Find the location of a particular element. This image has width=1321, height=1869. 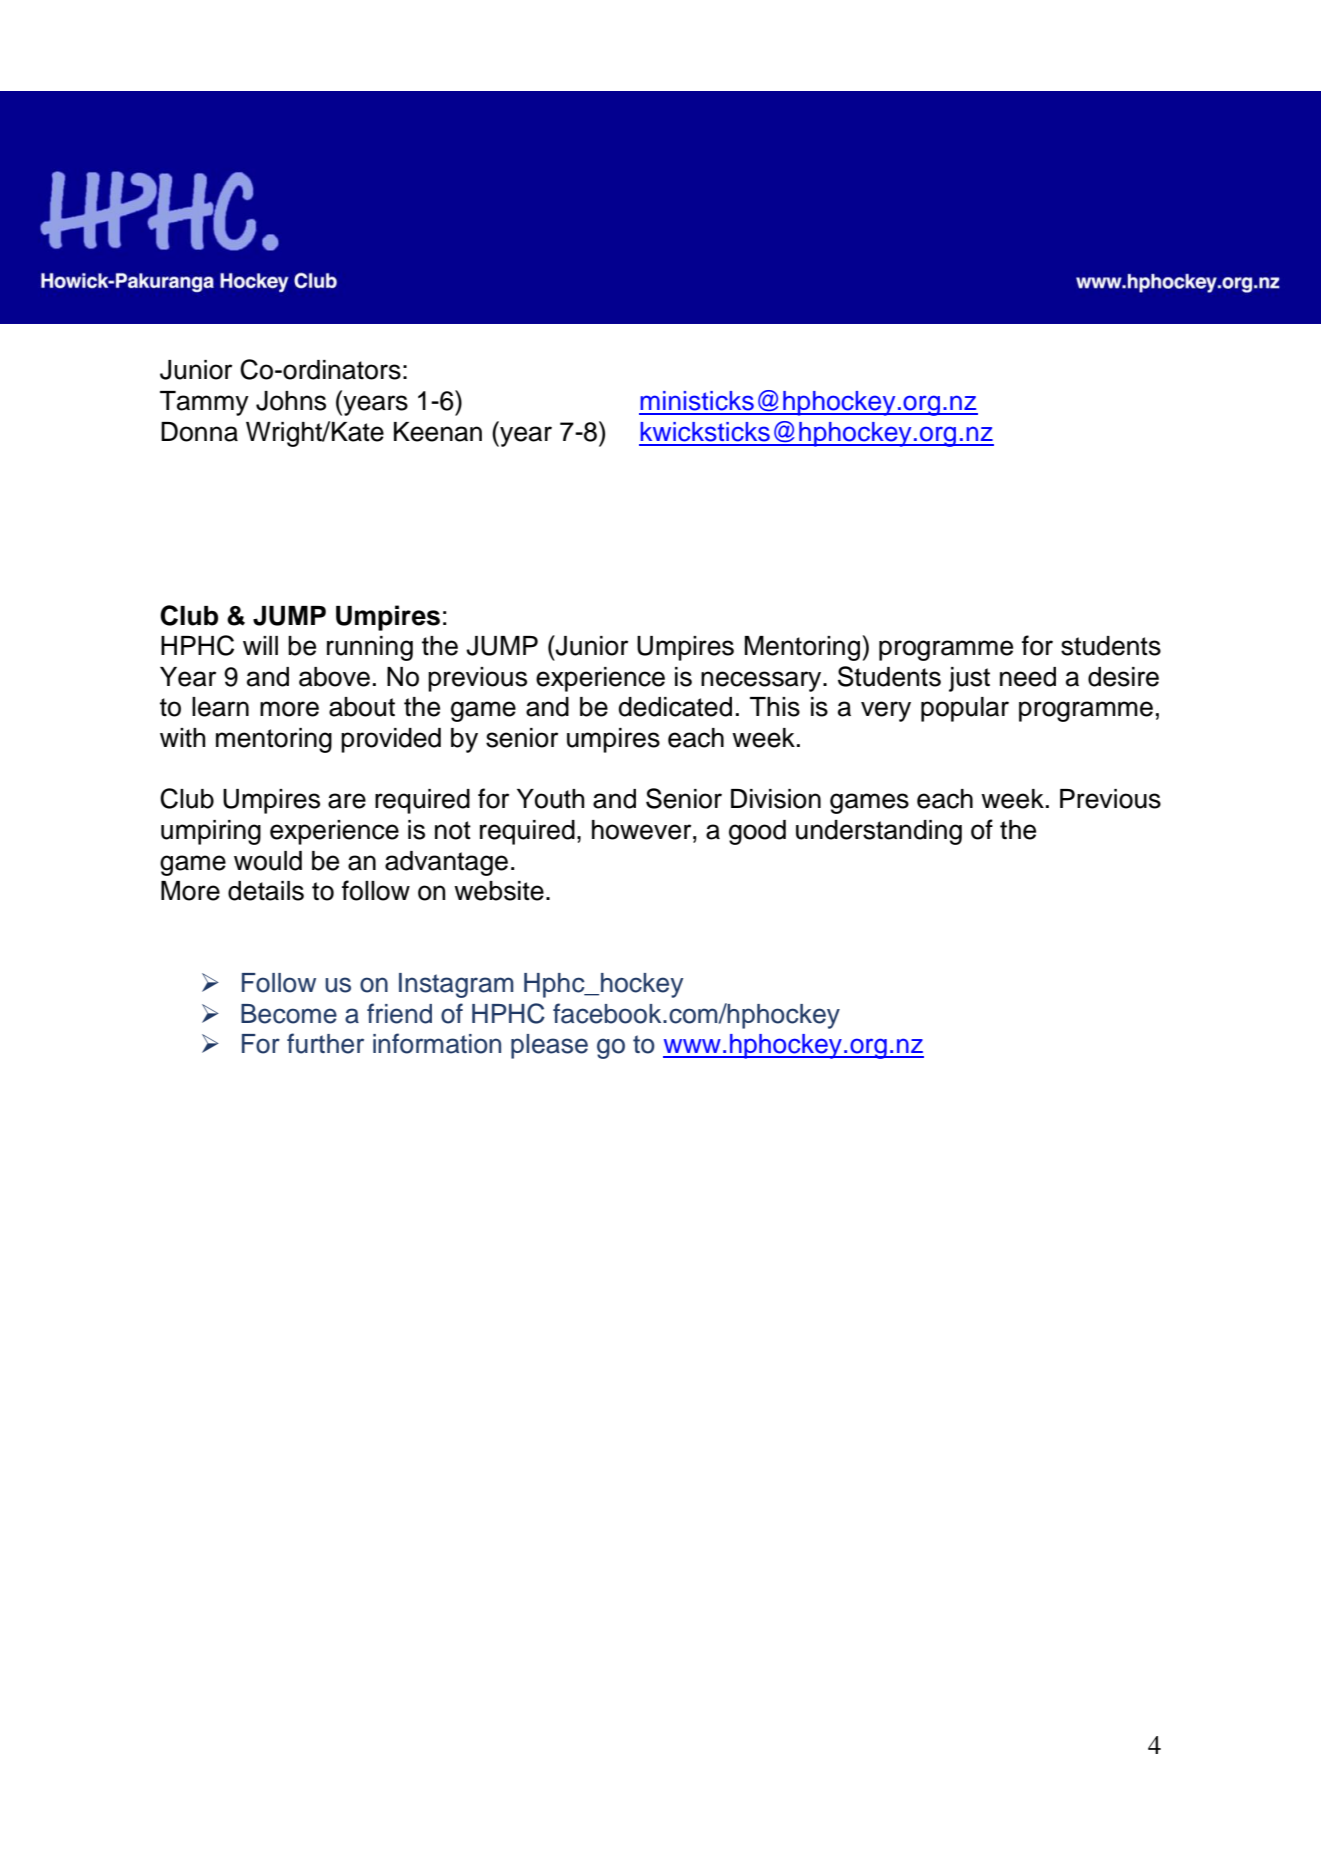

need is located at coordinates (1028, 677).
